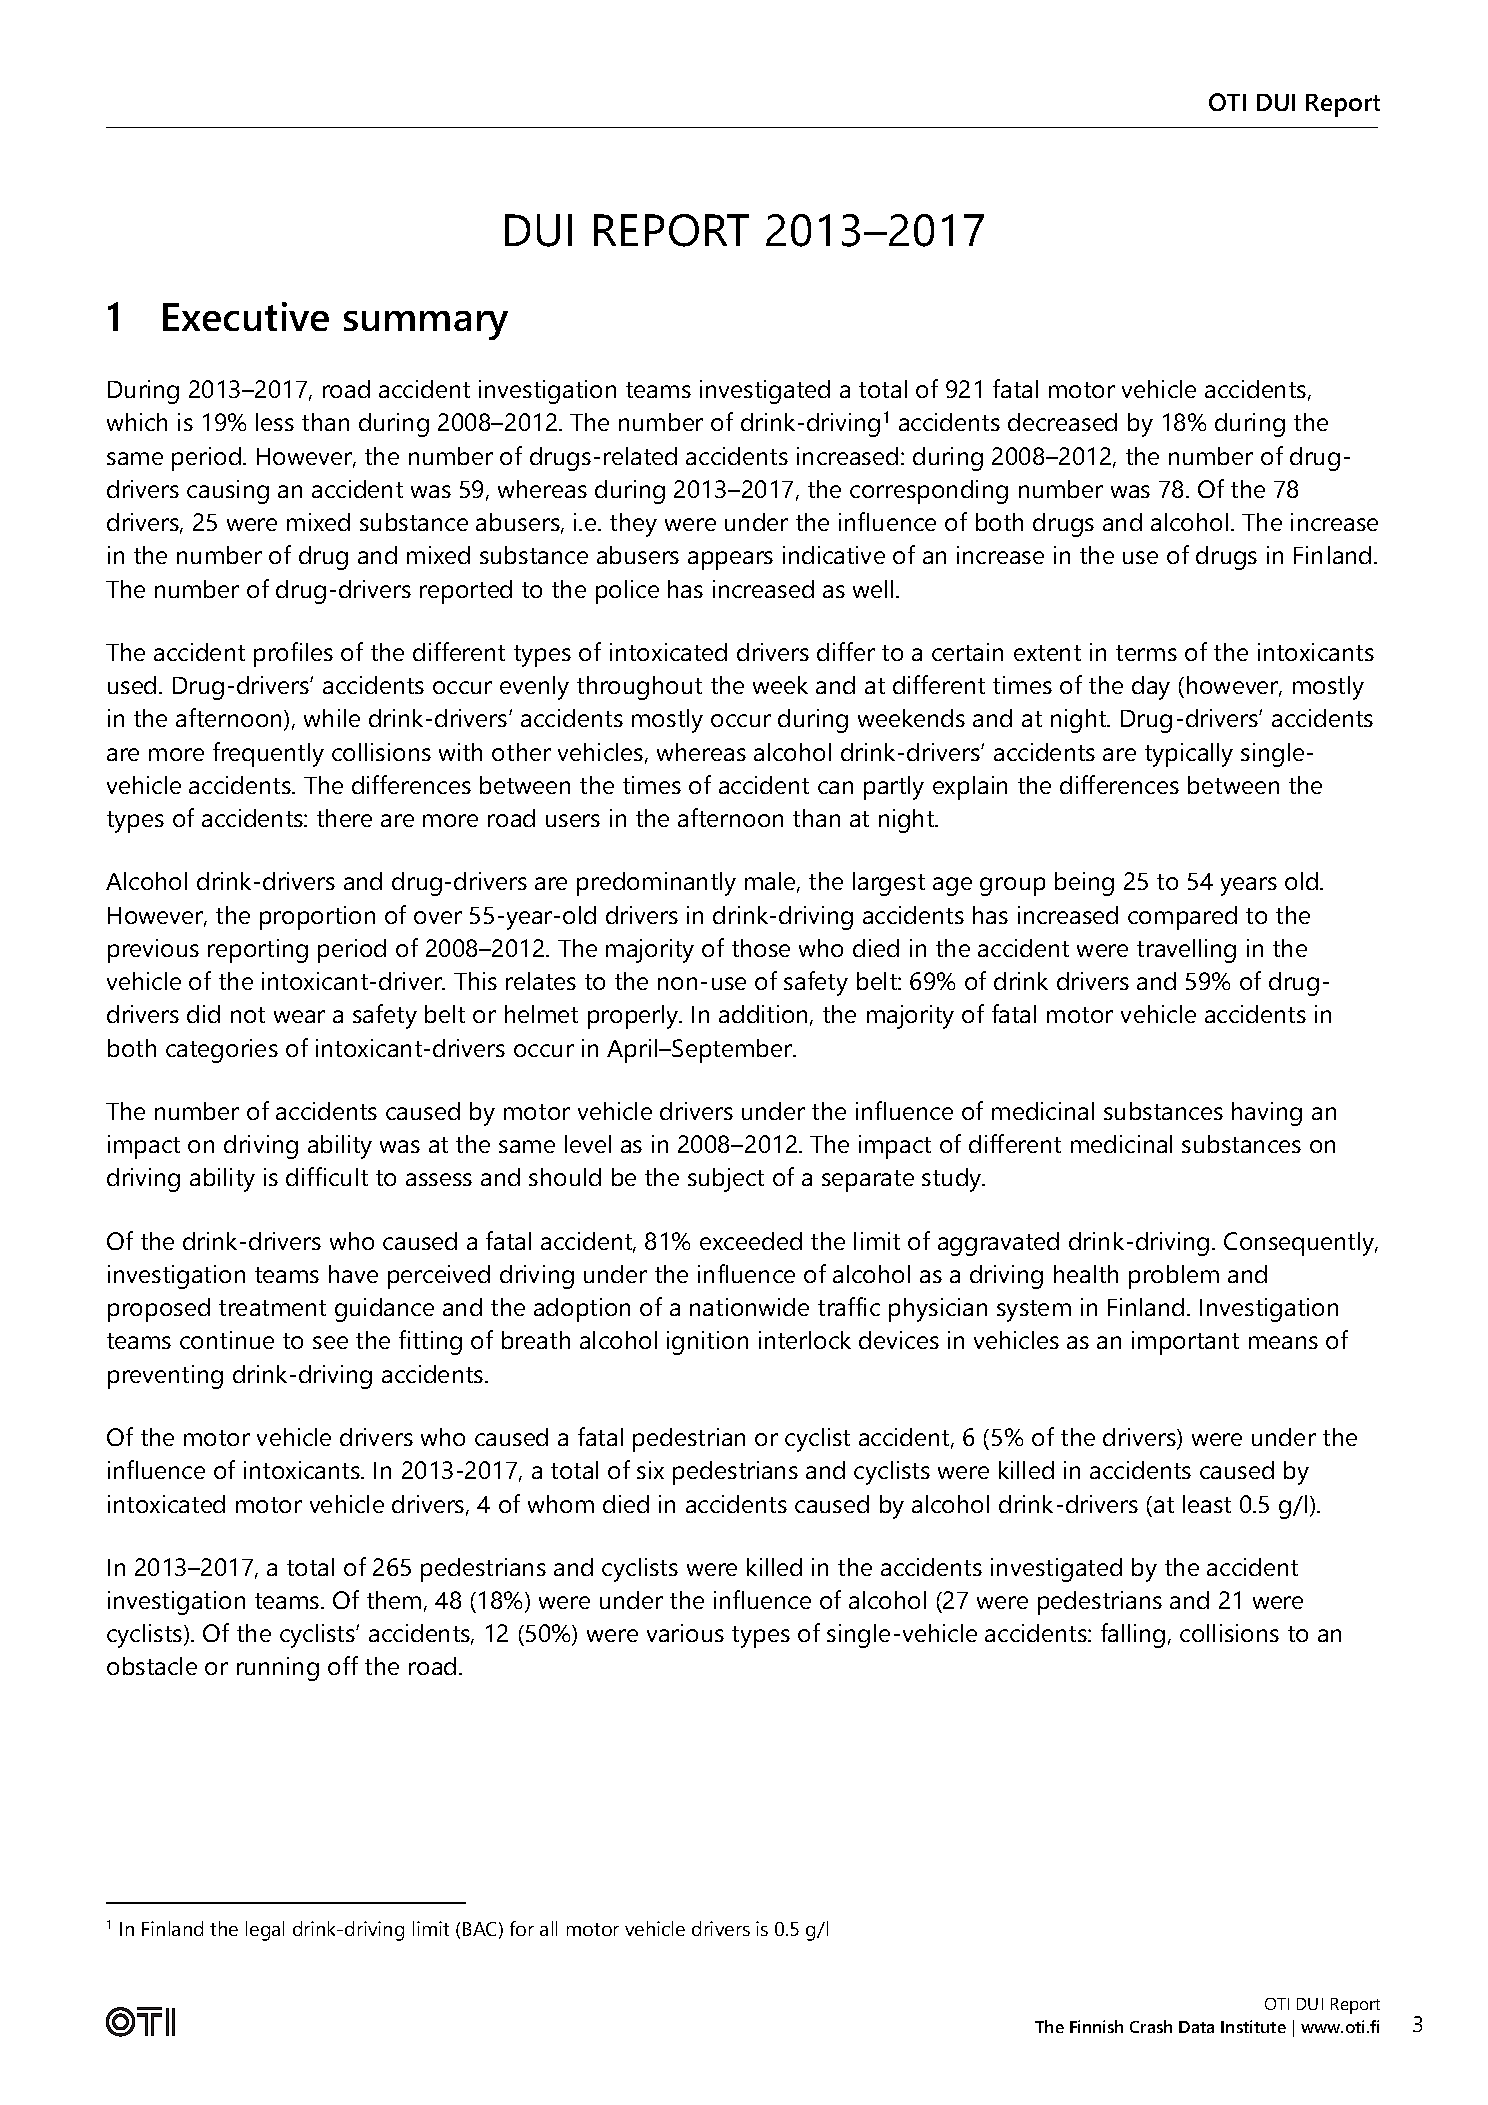 The height and width of the document is (2105, 1488). Describe the element at coordinates (1062, 422) in the document. I see `decreased` at that location.
